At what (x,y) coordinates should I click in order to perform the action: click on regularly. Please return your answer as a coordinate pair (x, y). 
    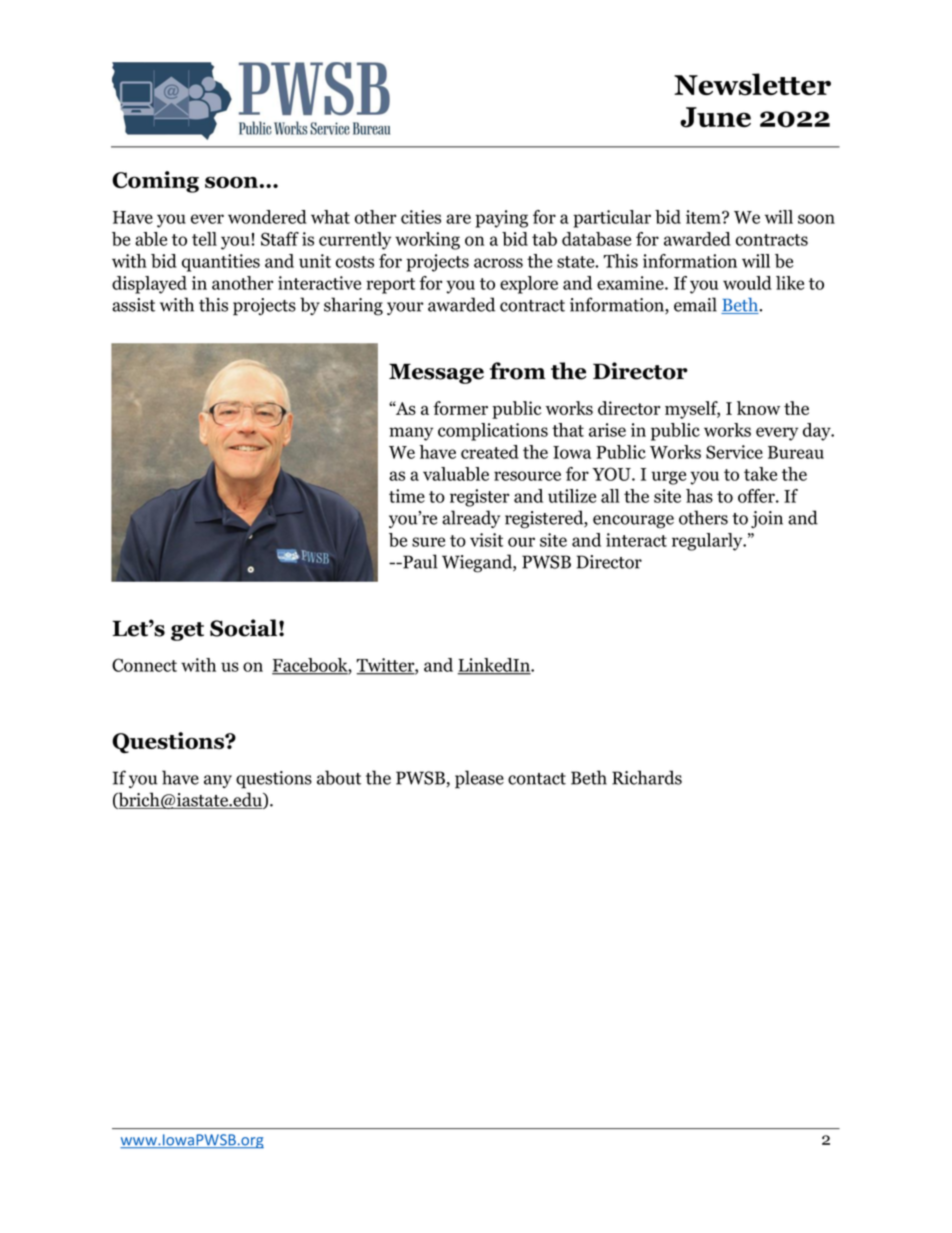
    Looking at the image, I should click on (708, 542).
